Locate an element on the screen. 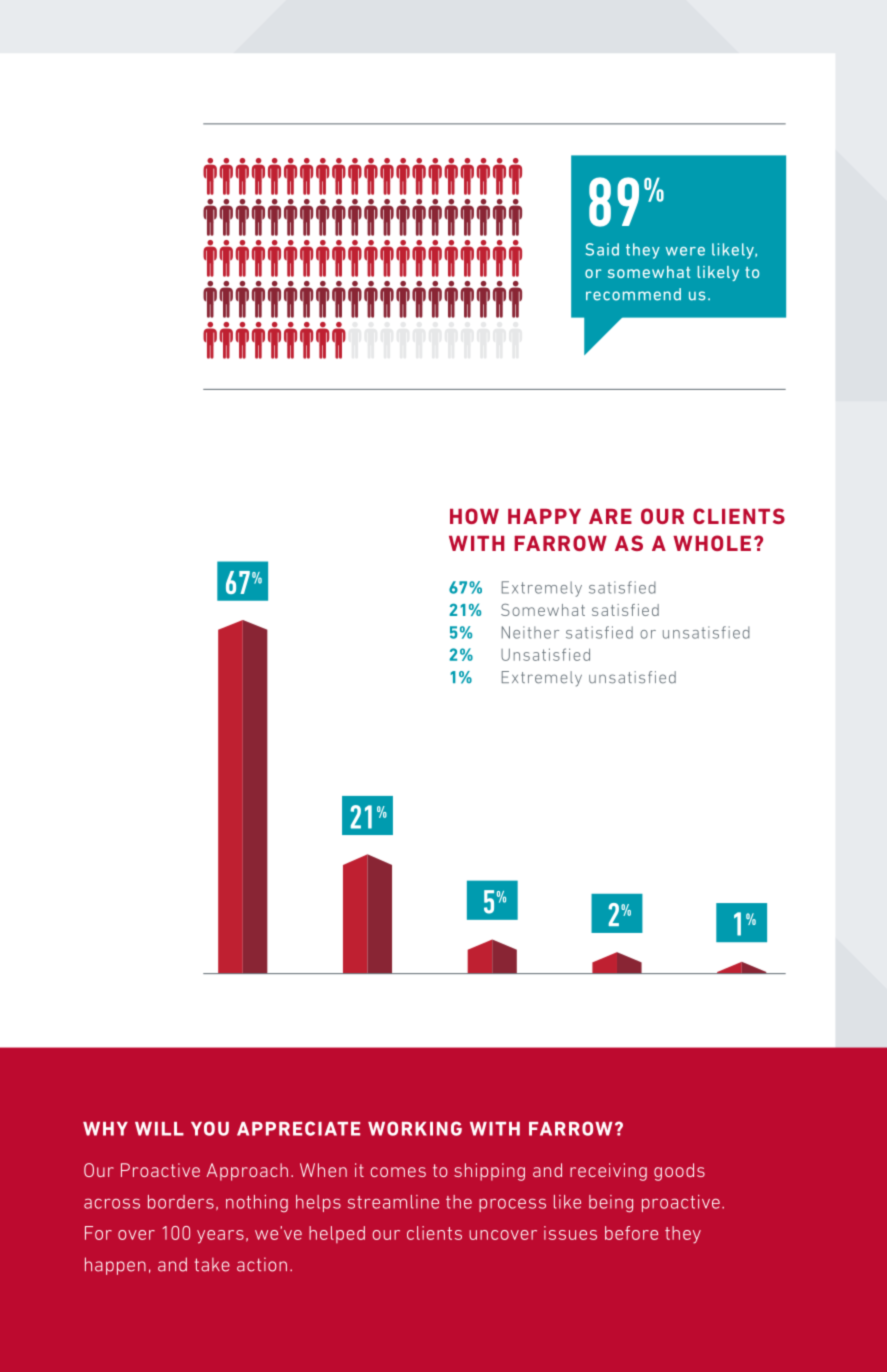 The width and height of the screenshot is (887, 1372). recommend is located at coordinates (633, 294).
